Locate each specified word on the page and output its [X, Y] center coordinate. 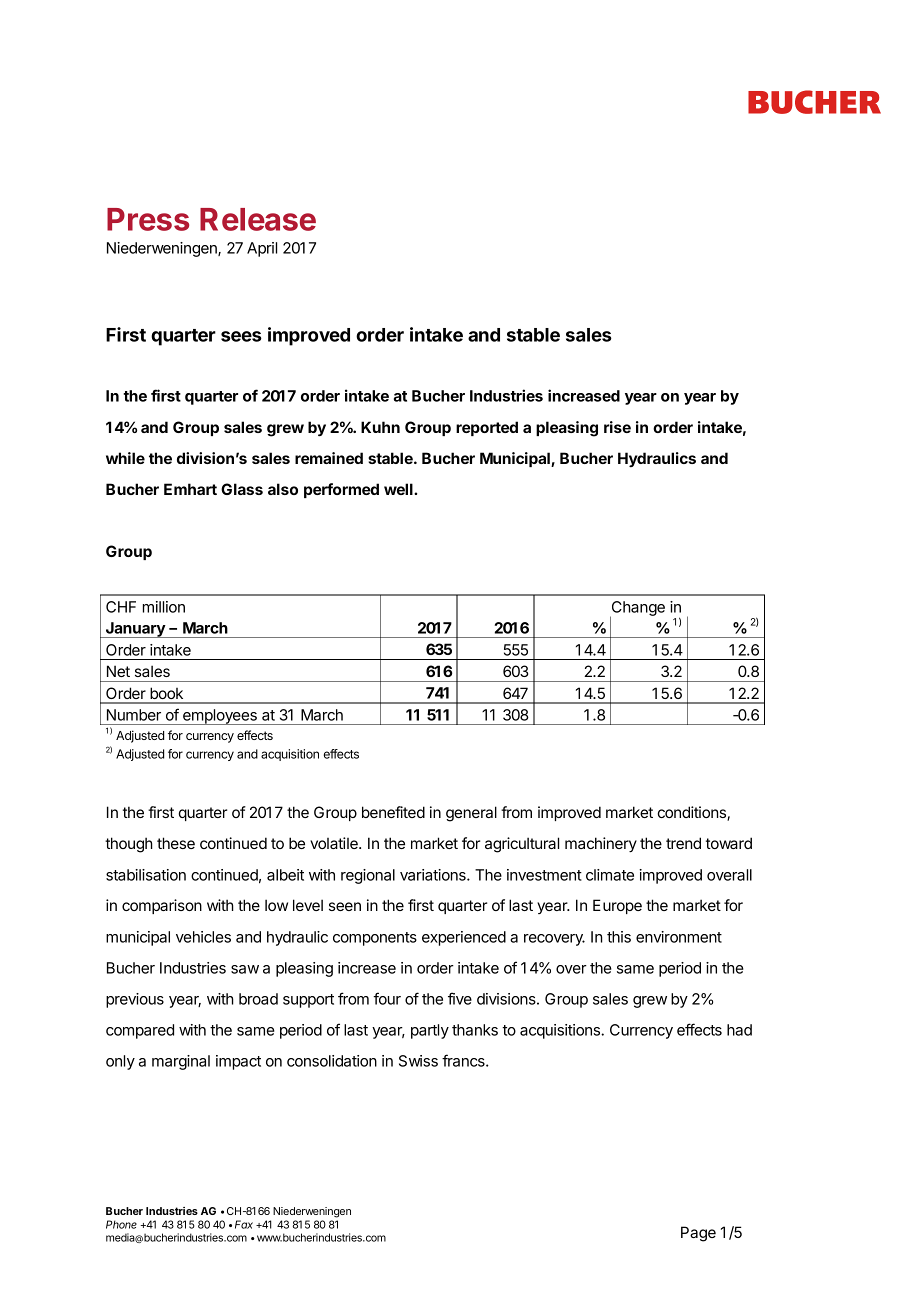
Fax [244, 1224]
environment [679, 937]
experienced [464, 938]
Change [637, 610]
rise [617, 427]
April [262, 249]
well [399, 489]
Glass [242, 489]
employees [220, 717]
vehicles [203, 937]
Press [148, 219]
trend [683, 843]
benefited [393, 812]
